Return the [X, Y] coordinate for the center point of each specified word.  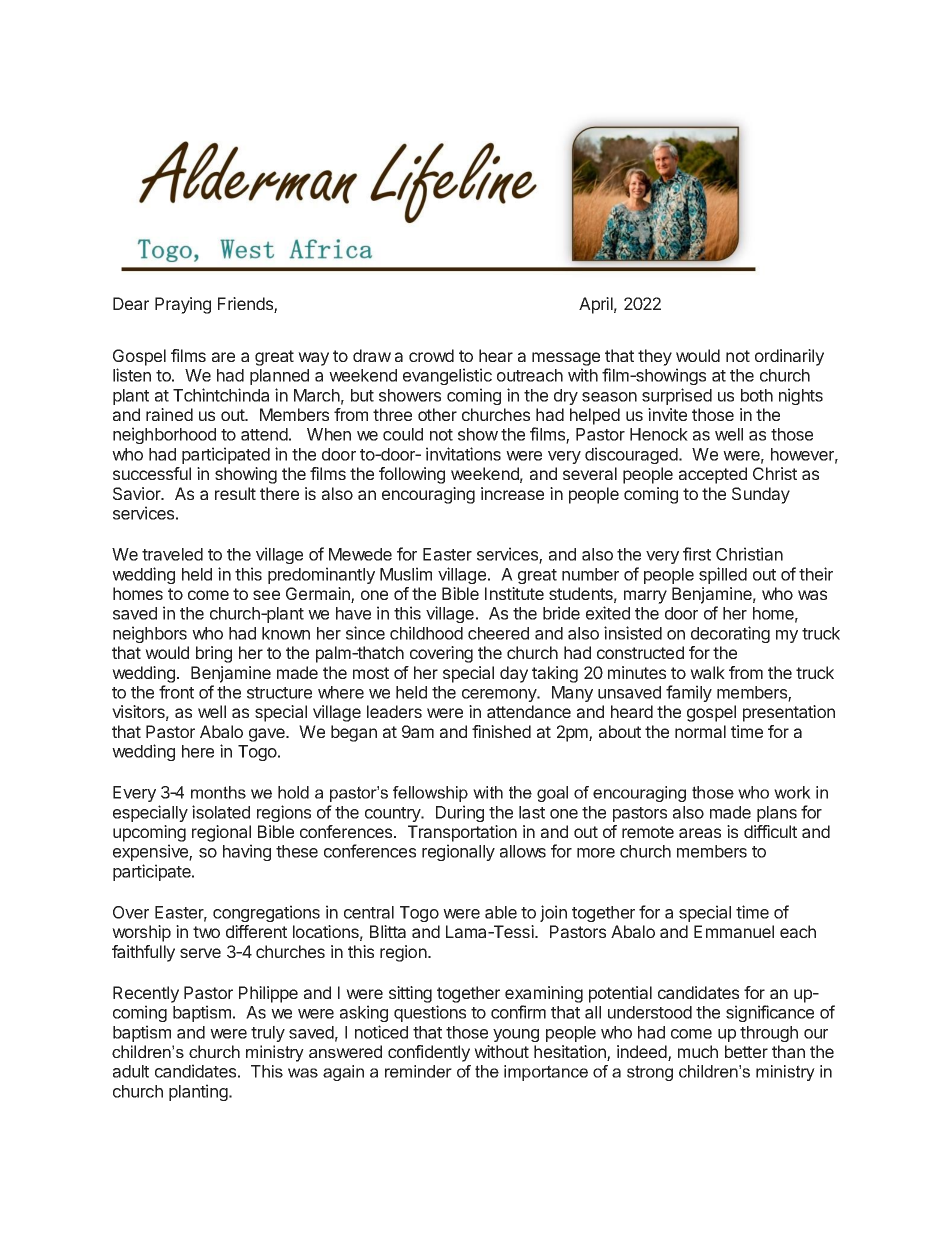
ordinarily [789, 357]
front [176, 692]
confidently [429, 1053]
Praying [183, 305]
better [746, 1051]
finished [501, 731]
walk [707, 672]
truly [268, 1034]
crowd [431, 355]
